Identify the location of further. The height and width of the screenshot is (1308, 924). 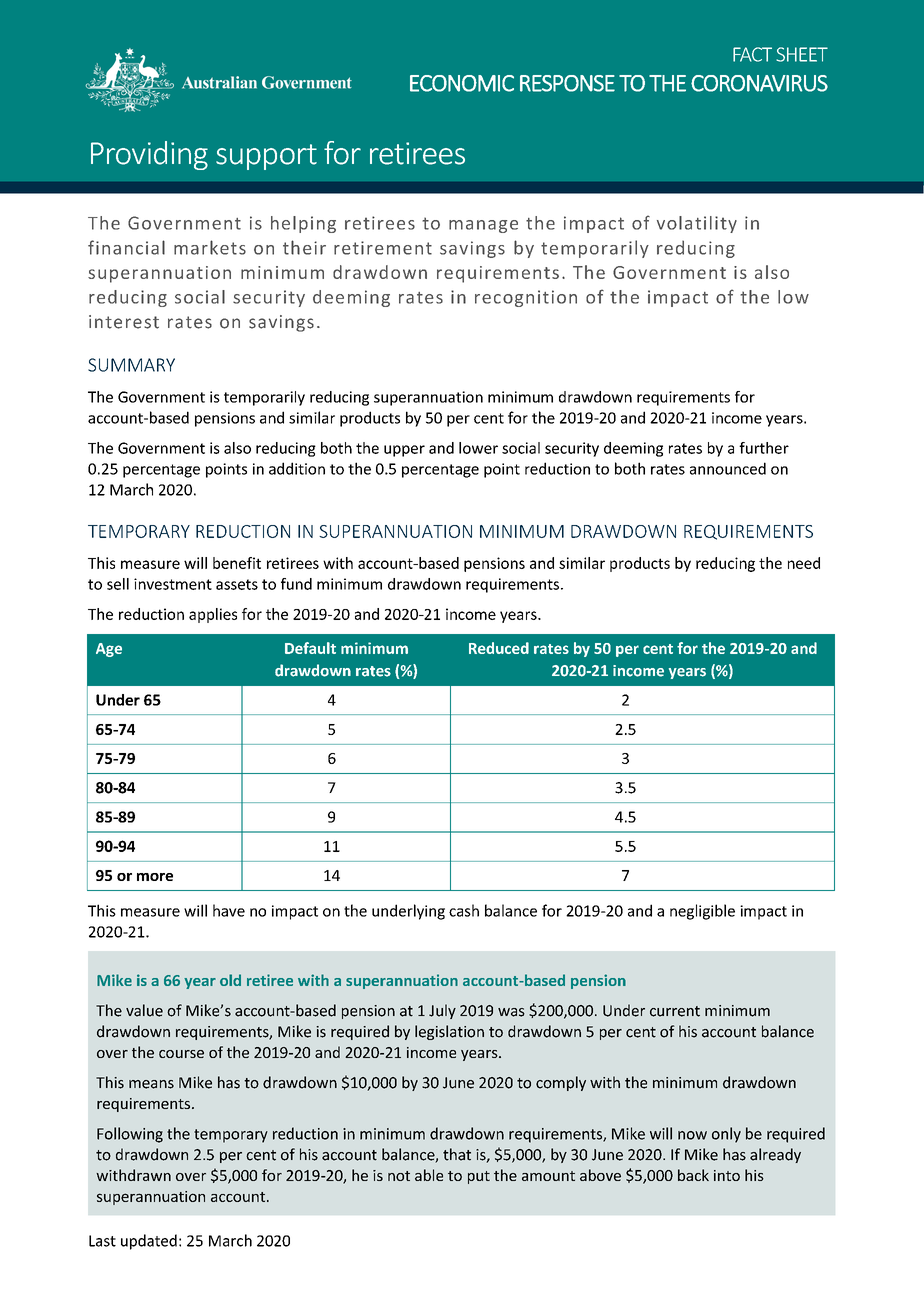
(764, 448).
